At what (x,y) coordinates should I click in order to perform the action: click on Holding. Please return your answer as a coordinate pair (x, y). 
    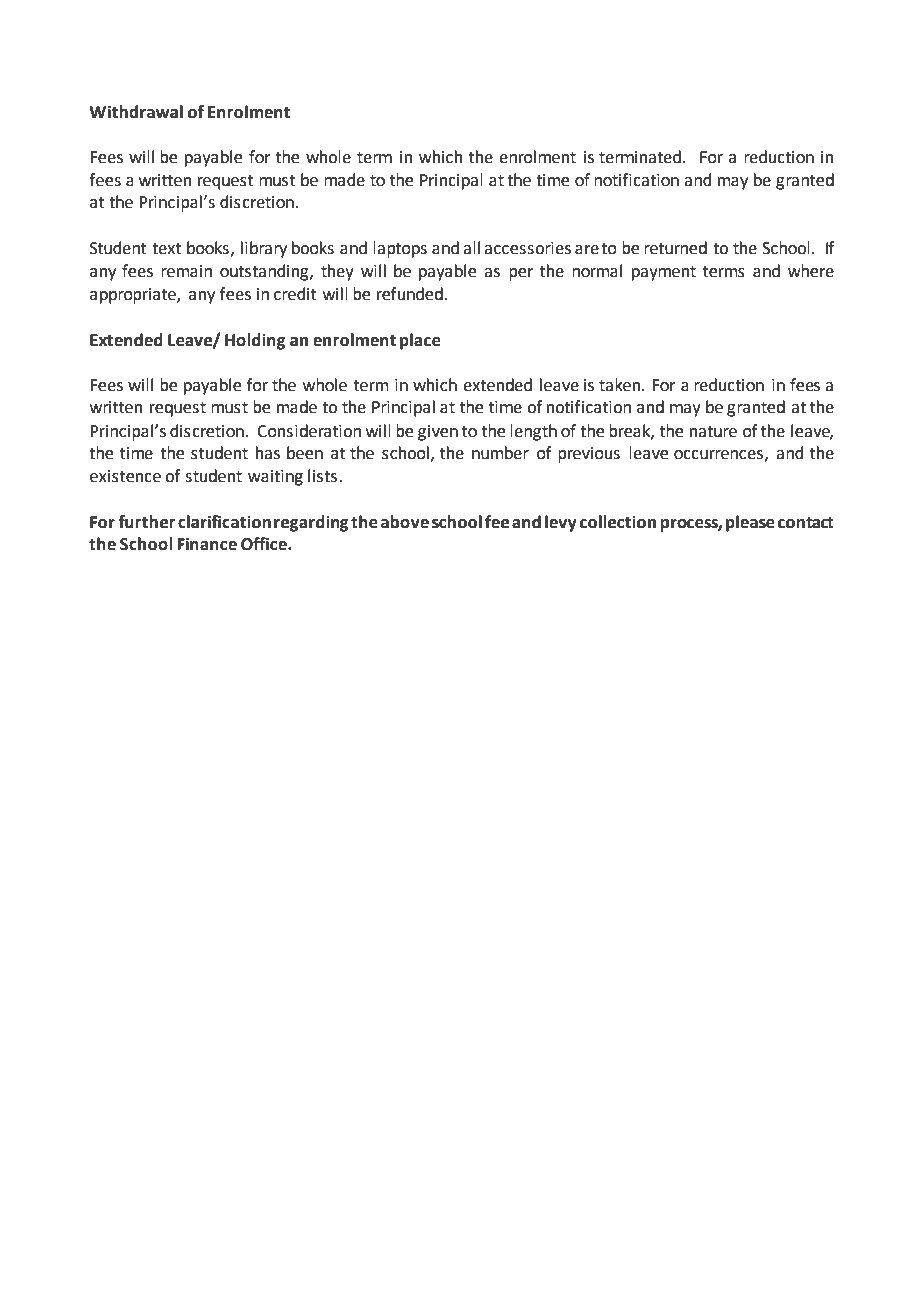
    Looking at the image, I should click on (255, 341).
